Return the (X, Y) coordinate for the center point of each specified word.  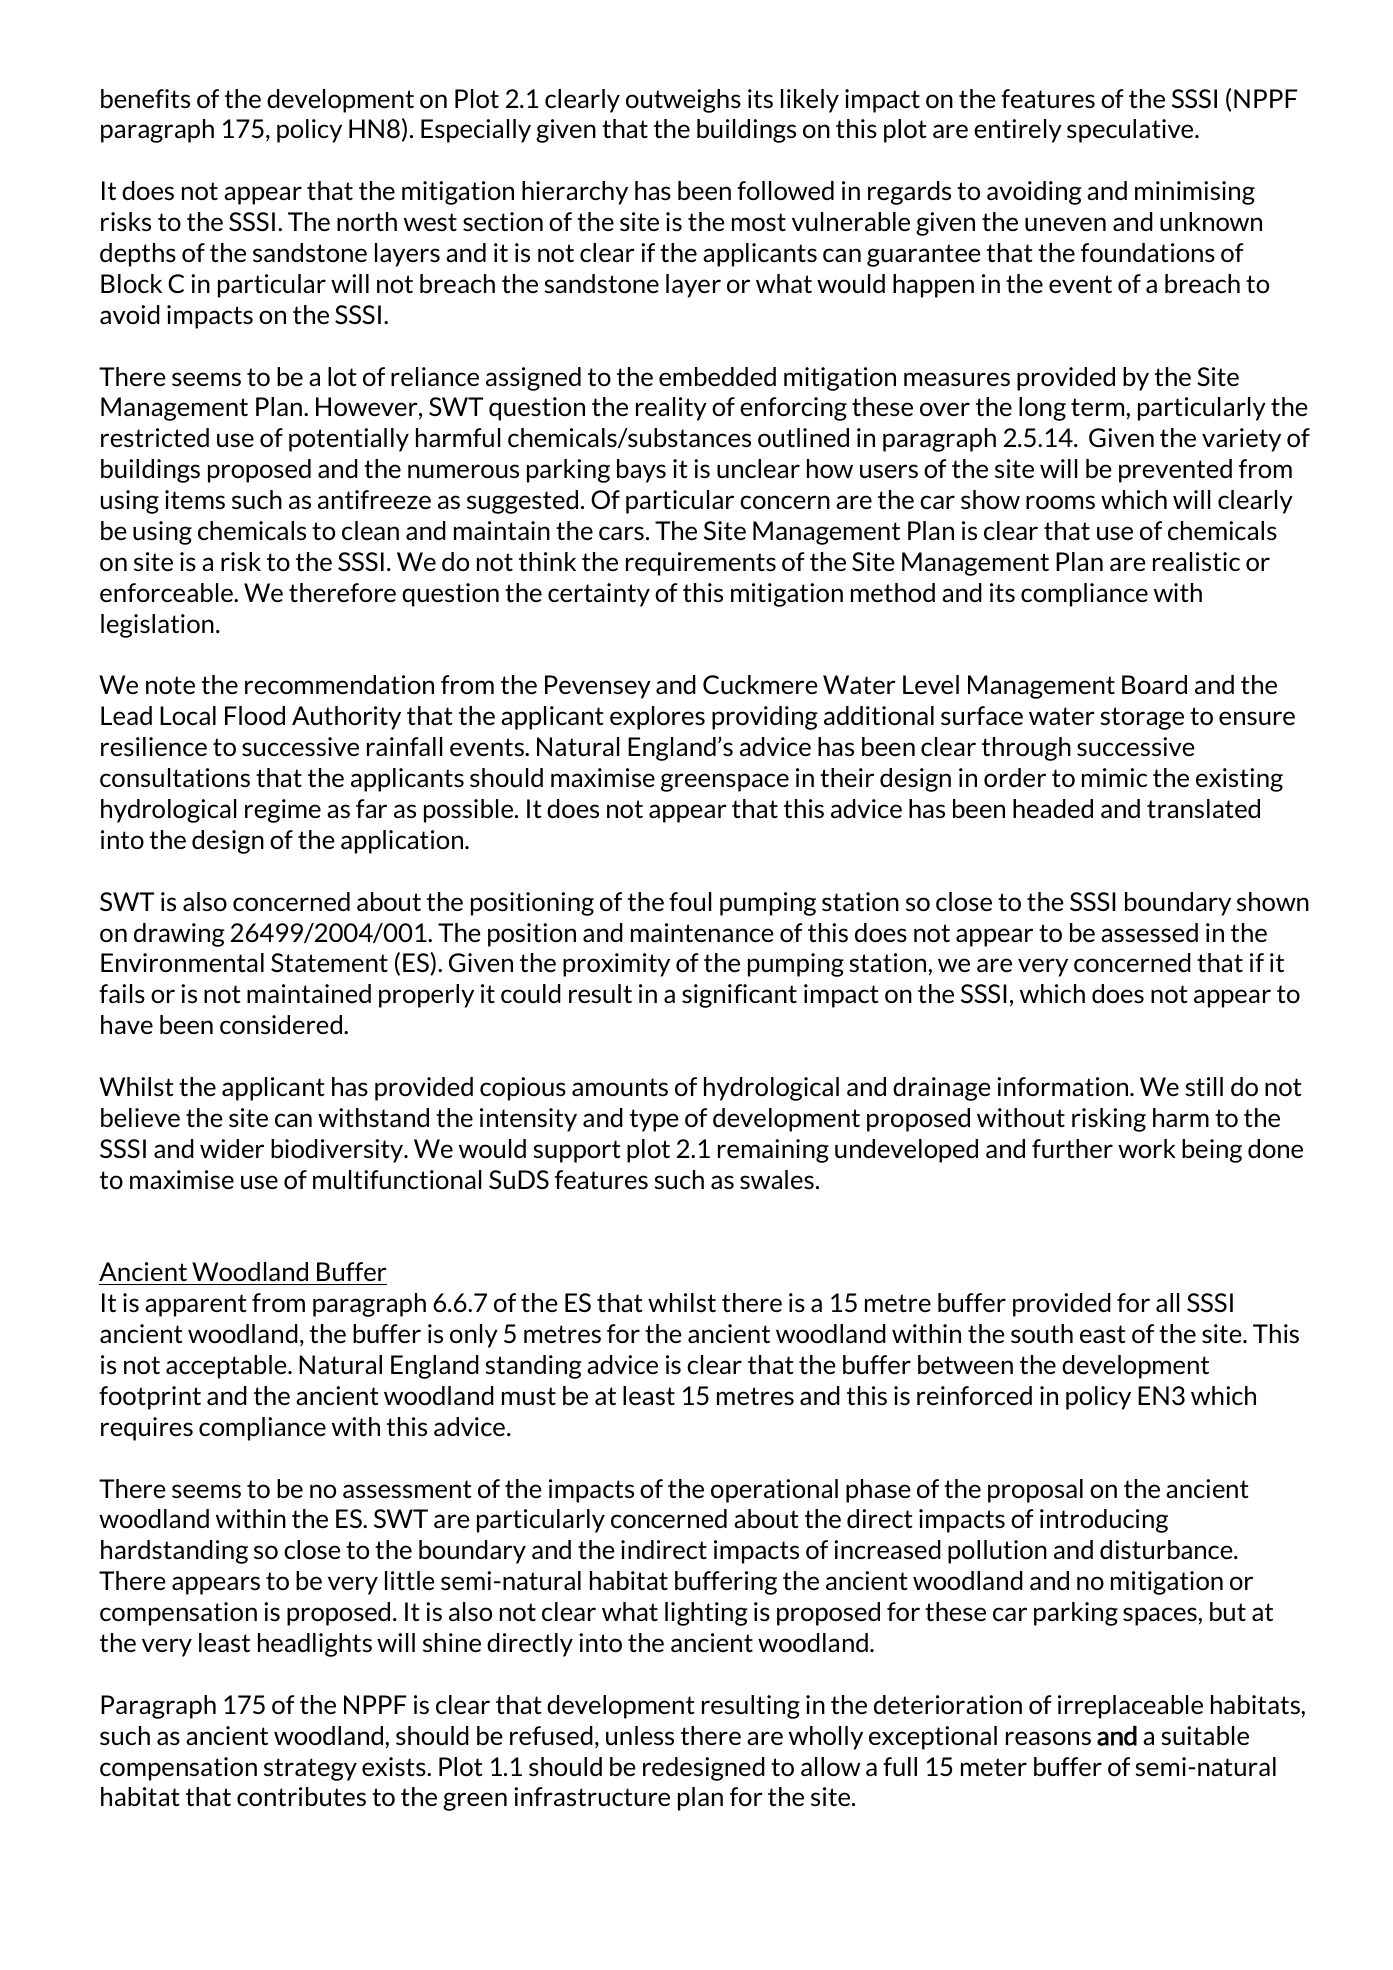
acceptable (227, 1367)
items (195, 499)
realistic (1196, 561)
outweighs (683, 101)
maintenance (702, 932)
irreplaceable (1130, 1707)
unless (640, 1735)
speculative (1131, 131)
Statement (329, 962)
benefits (145, 98)
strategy (310, 1769)
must (529, 1396)
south (1042, 1333)
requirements (701, 564)
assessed (1149, 932)
